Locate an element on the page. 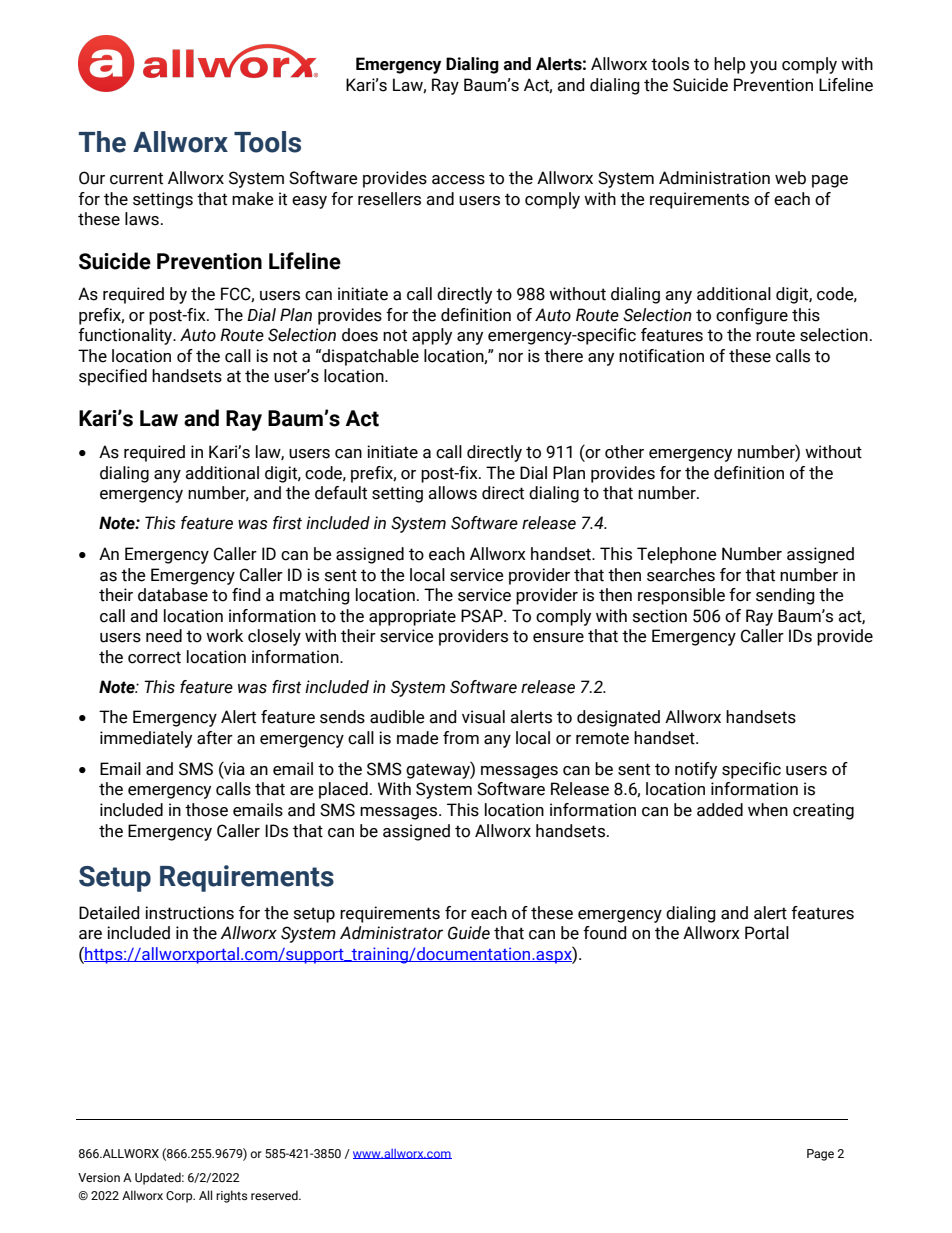 The width and height of the page is (952, 1233). Guide is located at coordinates (469, 933).
